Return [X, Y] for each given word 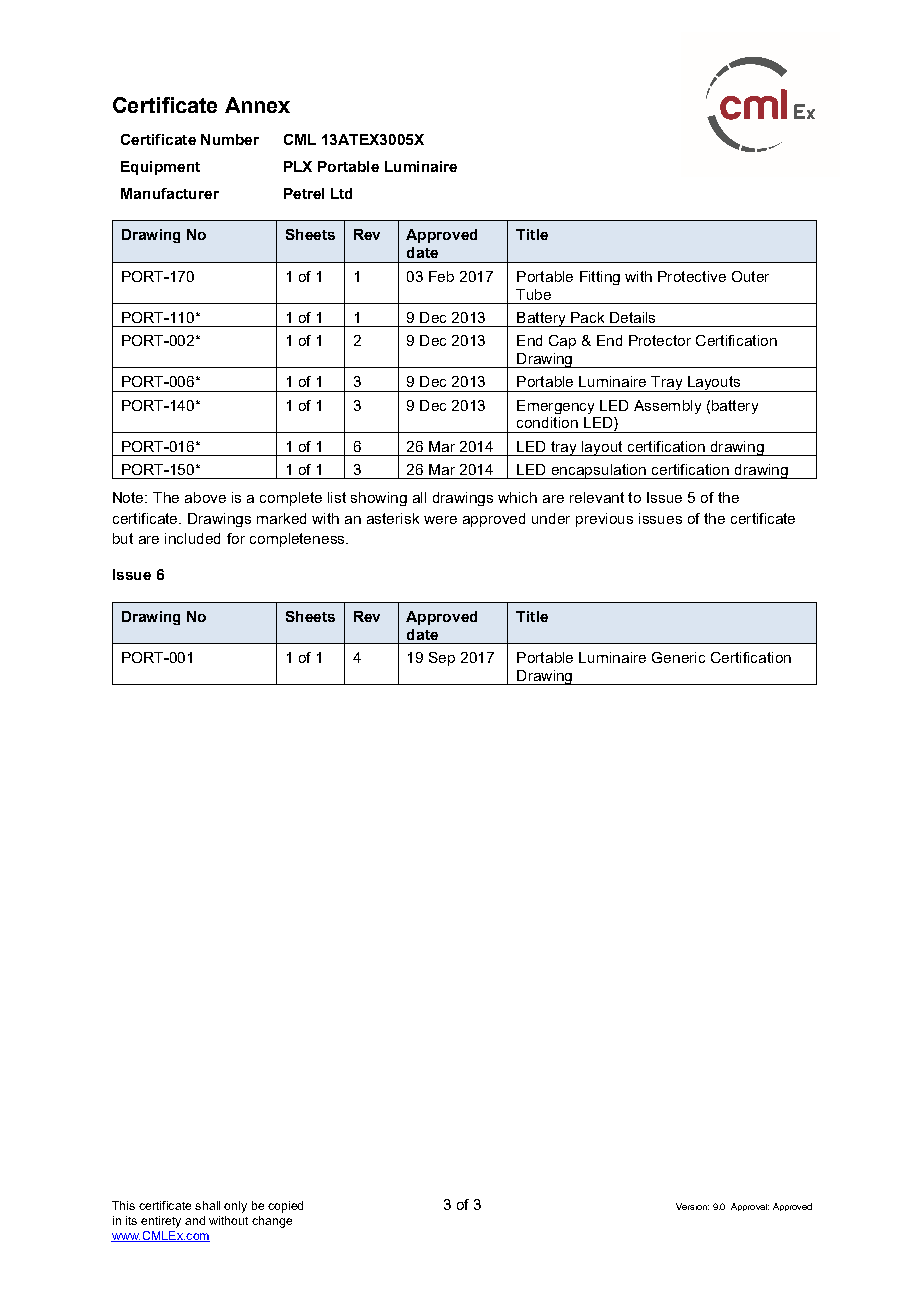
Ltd [341, 193]
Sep [442, 659]
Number [230, 139]
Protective [692, 276]
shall [207, 1205]
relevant [597, 497]
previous [604, 520]
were [440, 520]
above [205, 497]
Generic [678, 657]
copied [285, 1207]
